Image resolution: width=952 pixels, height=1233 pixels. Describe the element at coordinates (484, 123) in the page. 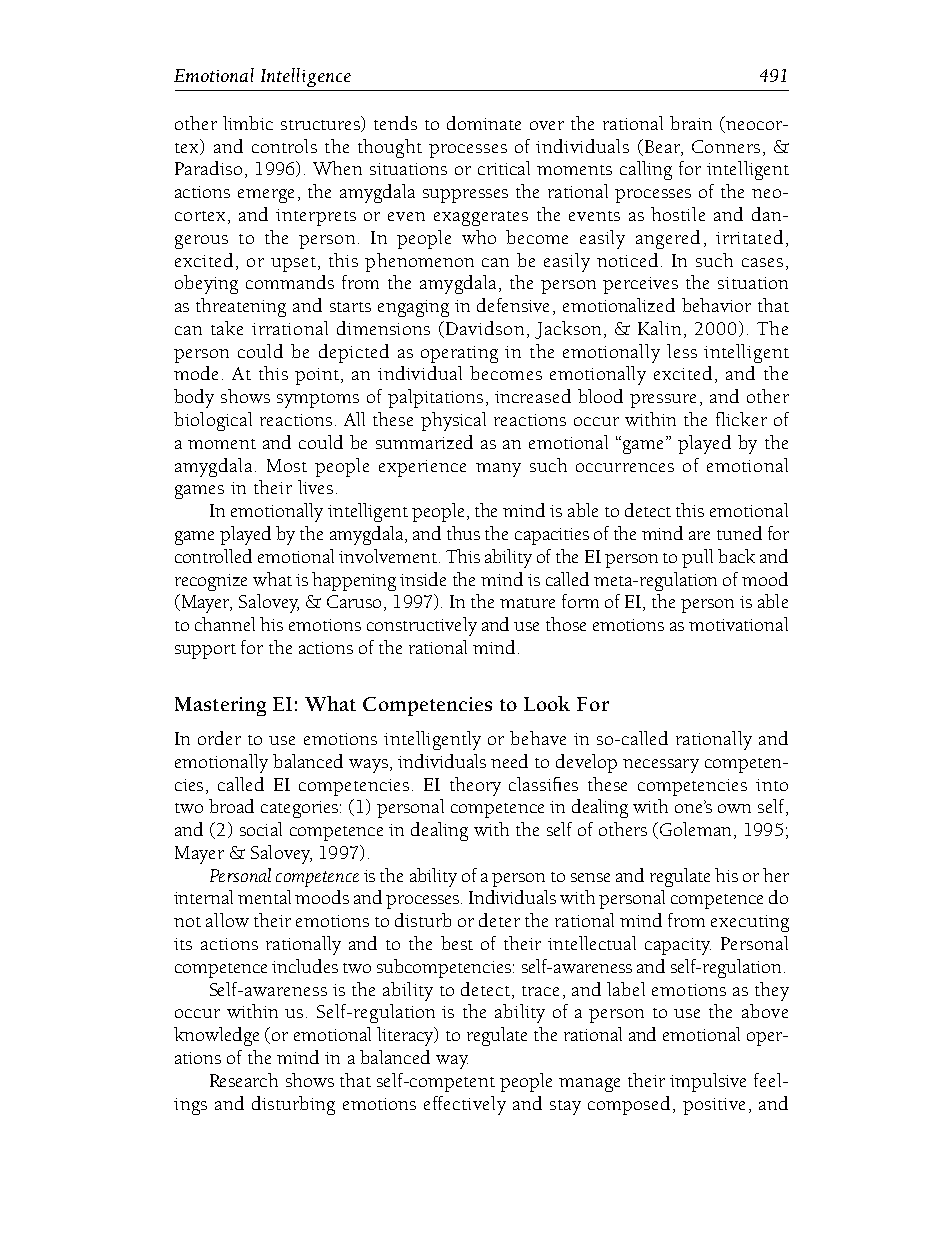

I see `dominate` at that location.
